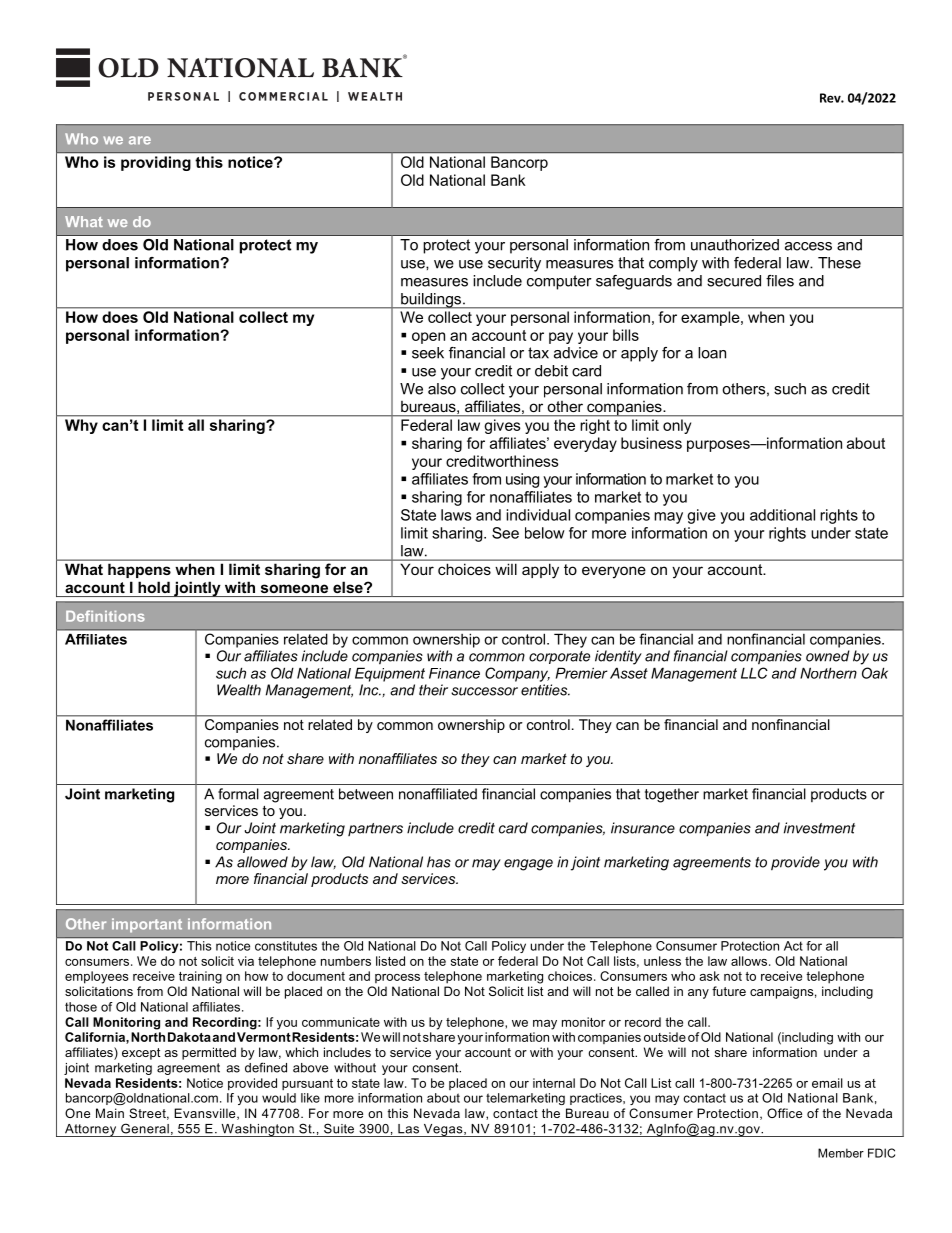 The height and width of the screenshot is (1233, 952). Describe the element at coordinates (750, 961) in the screenshot. I see `allows` at that location.
